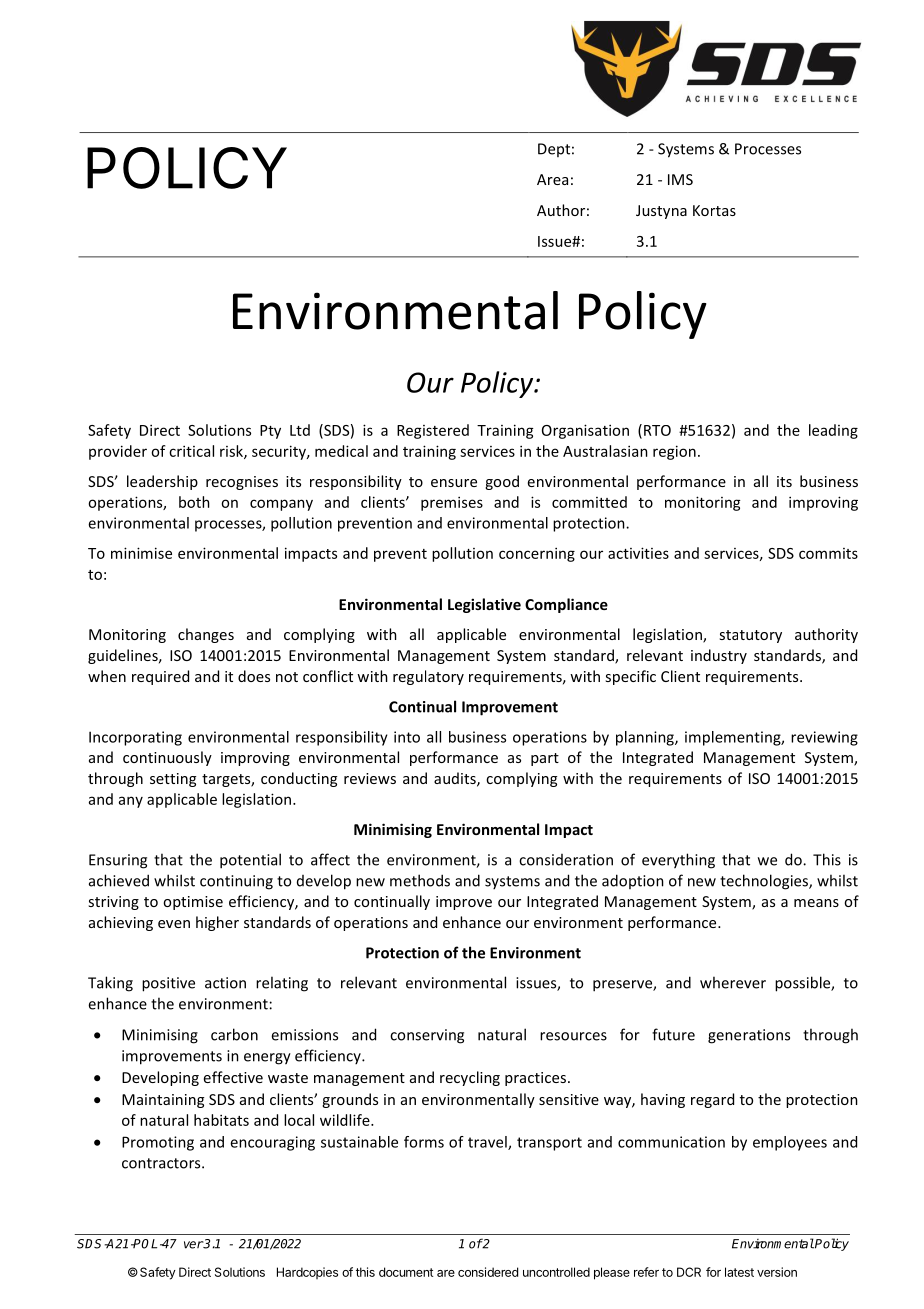 The image size is (924, 1309). Describe the element at coordinates (270, 432) in the image. I see `Pty` at that location.
